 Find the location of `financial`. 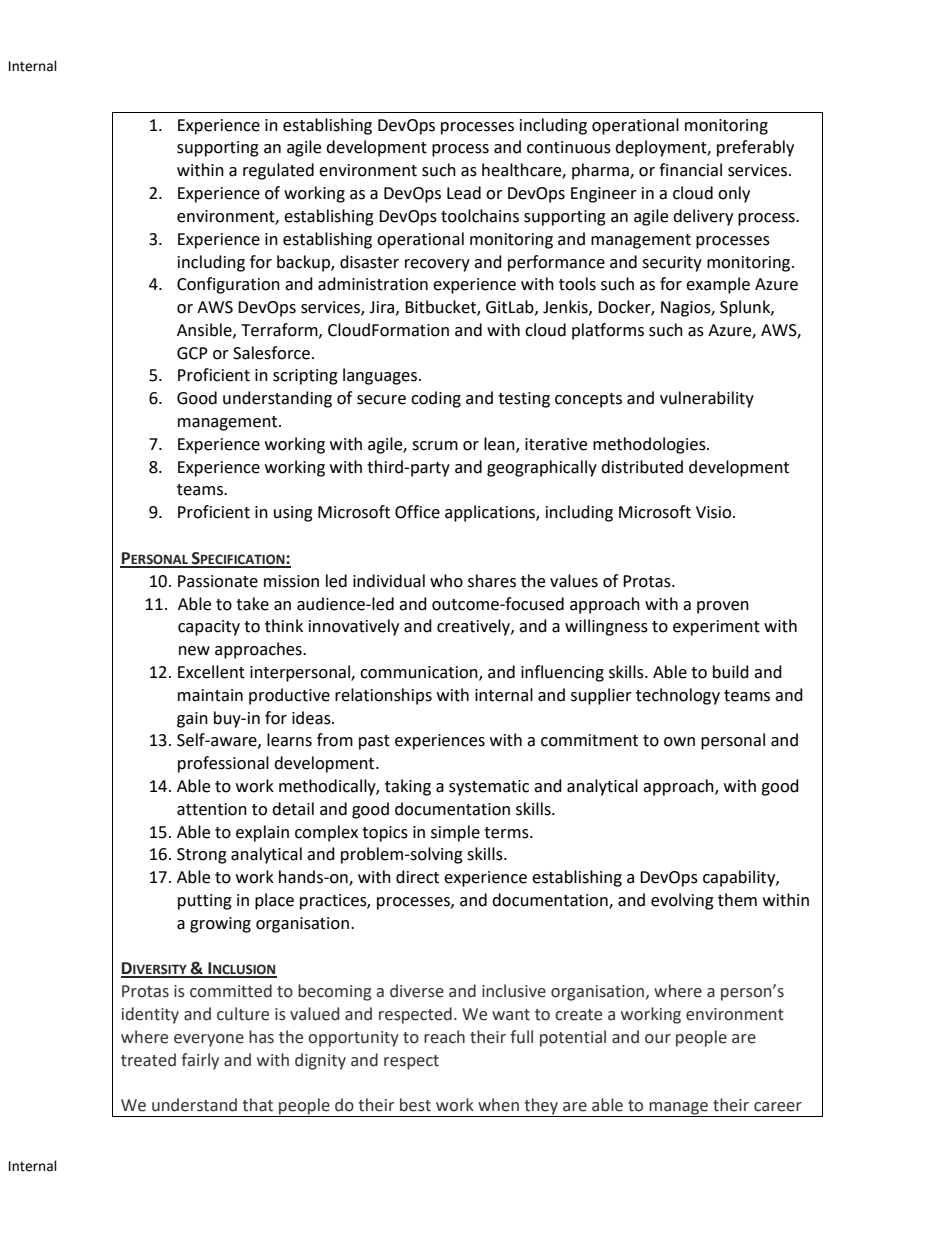

financial is located at coordinates (690, 170).
